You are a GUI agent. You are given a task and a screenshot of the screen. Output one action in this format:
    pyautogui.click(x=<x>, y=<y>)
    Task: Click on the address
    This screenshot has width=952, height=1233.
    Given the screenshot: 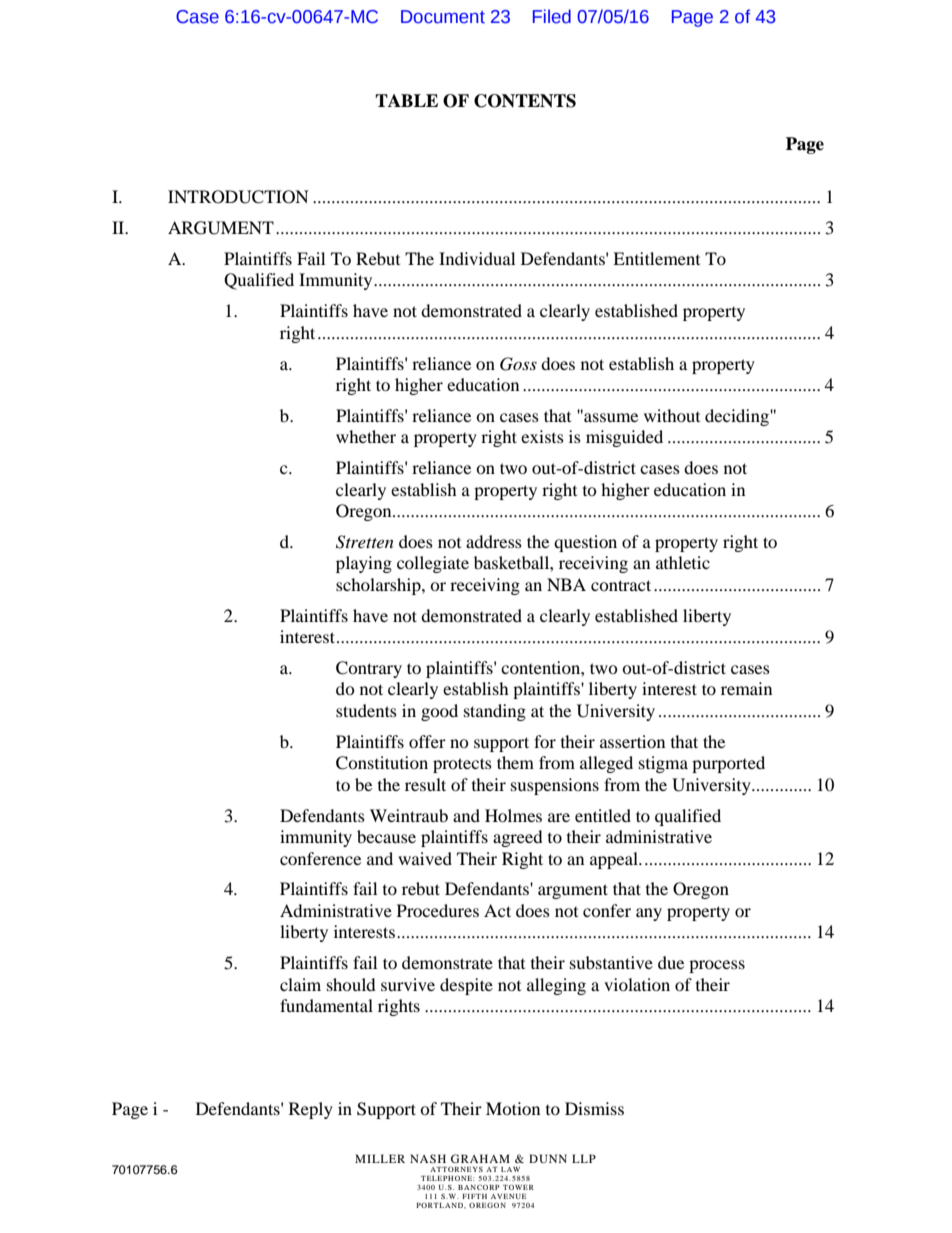 What is the action you would take?
    pyautogui.click(x=494, y=541)
